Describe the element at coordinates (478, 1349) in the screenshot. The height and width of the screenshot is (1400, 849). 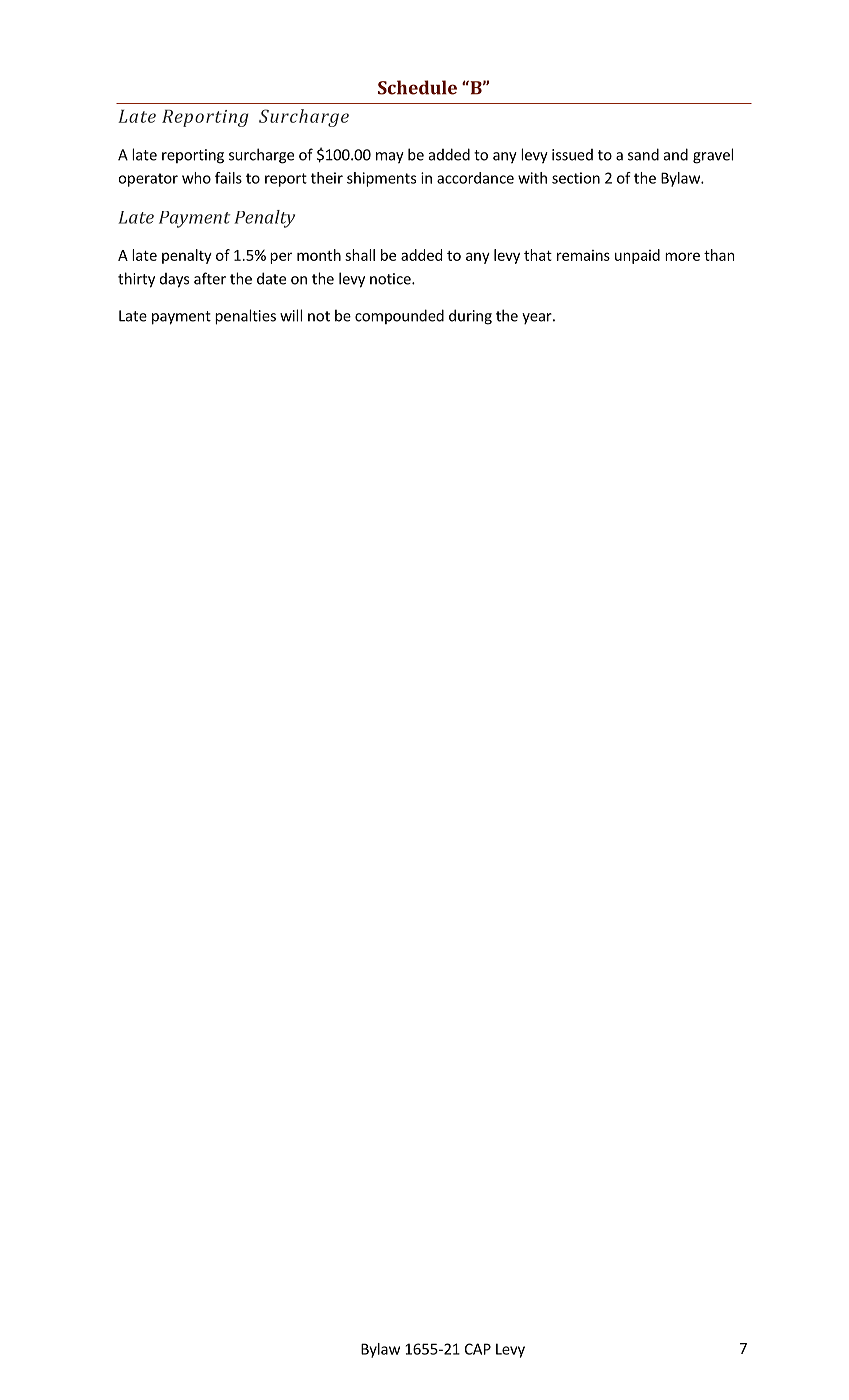
I see `CAP` at that location.
